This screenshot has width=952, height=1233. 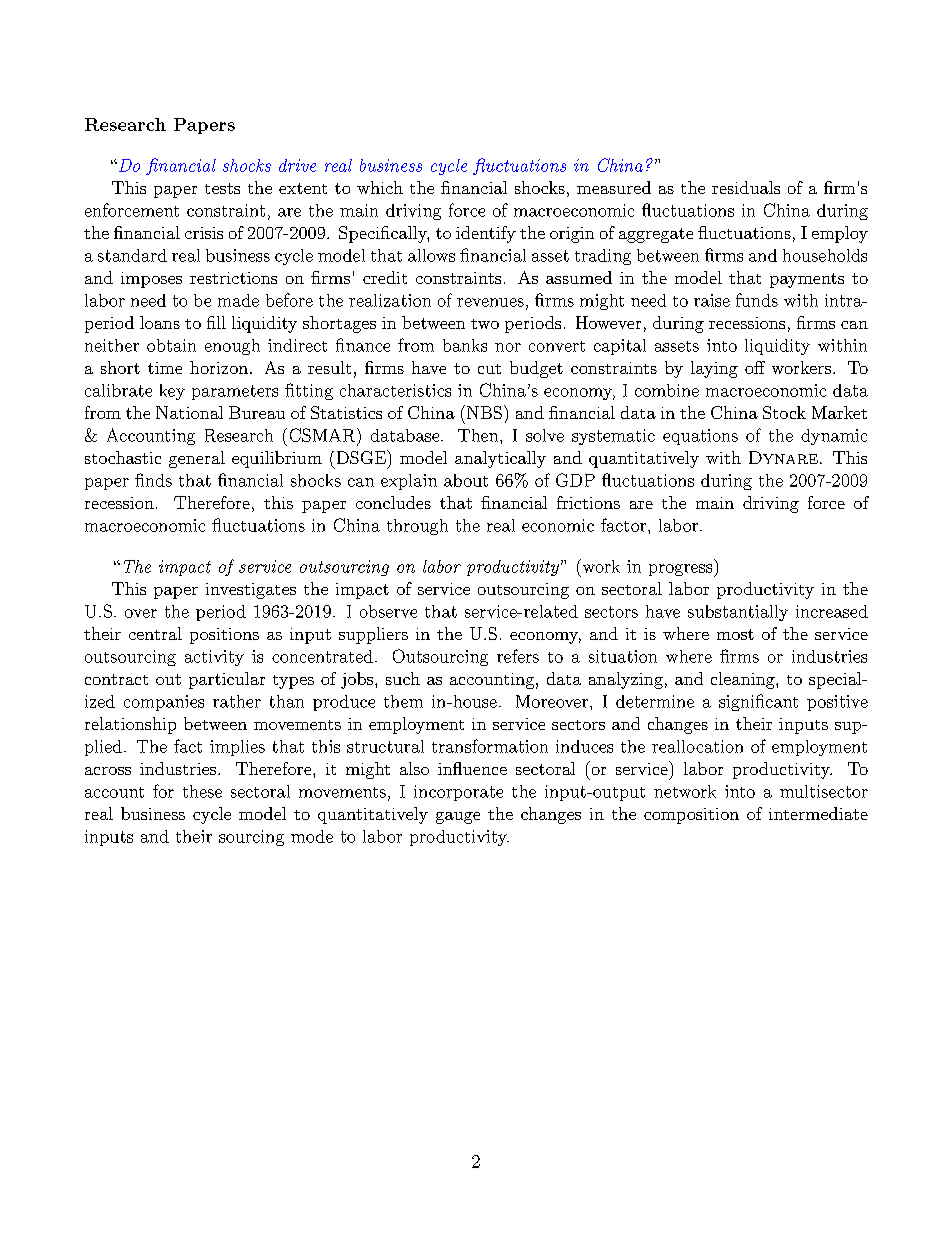 I want to click on tests, so click(x=222, y=188).
